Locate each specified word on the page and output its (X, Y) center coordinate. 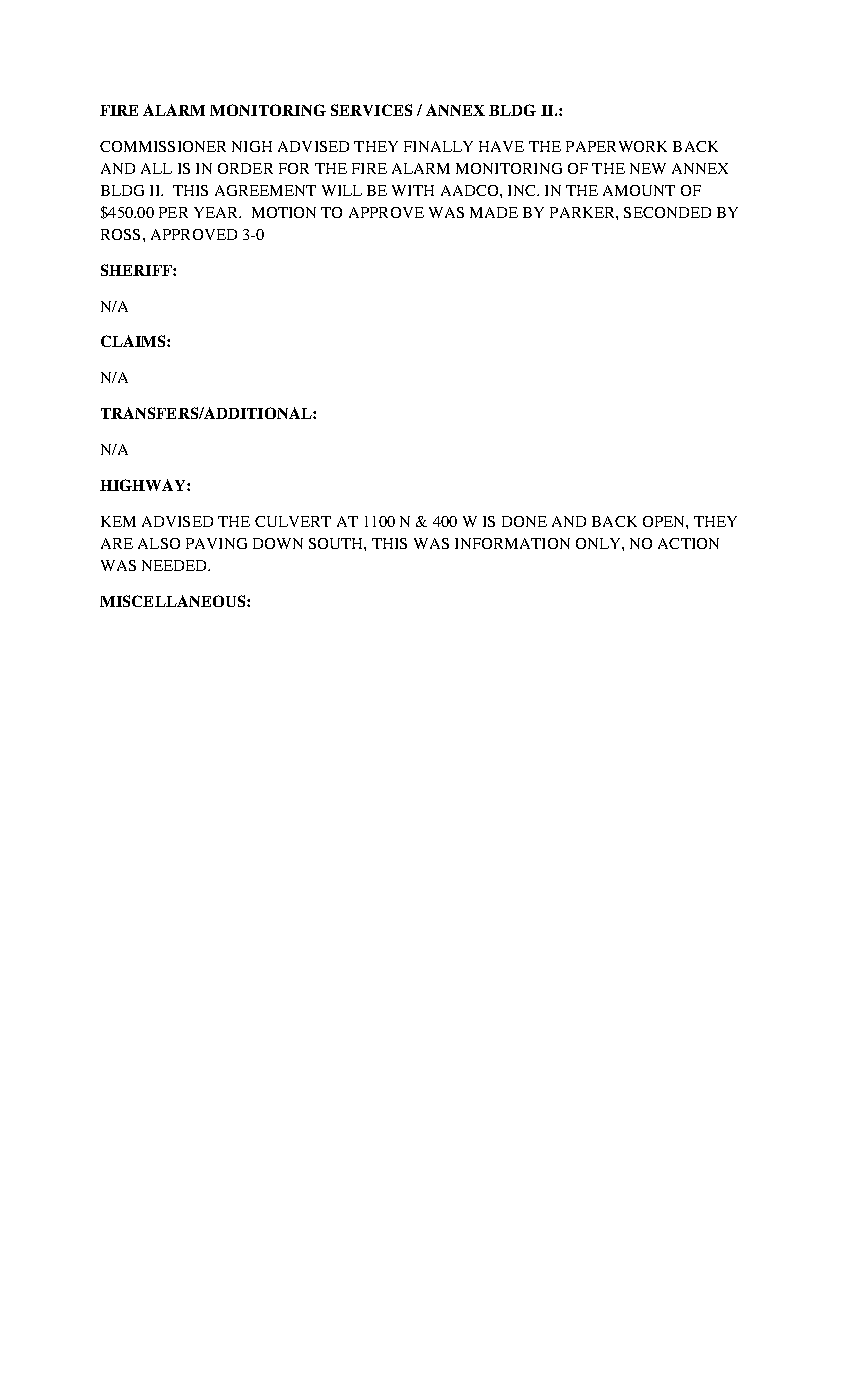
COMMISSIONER (163, 146)
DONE (524, 521)
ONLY (599, 543)
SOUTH (337, 543)
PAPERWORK (616, 146)
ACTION (688, 543)
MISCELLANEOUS (174, 601)
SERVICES (371, 110)
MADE (494, 212)
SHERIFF (137, 270)
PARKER (583, 212)
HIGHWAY (144, 485)
